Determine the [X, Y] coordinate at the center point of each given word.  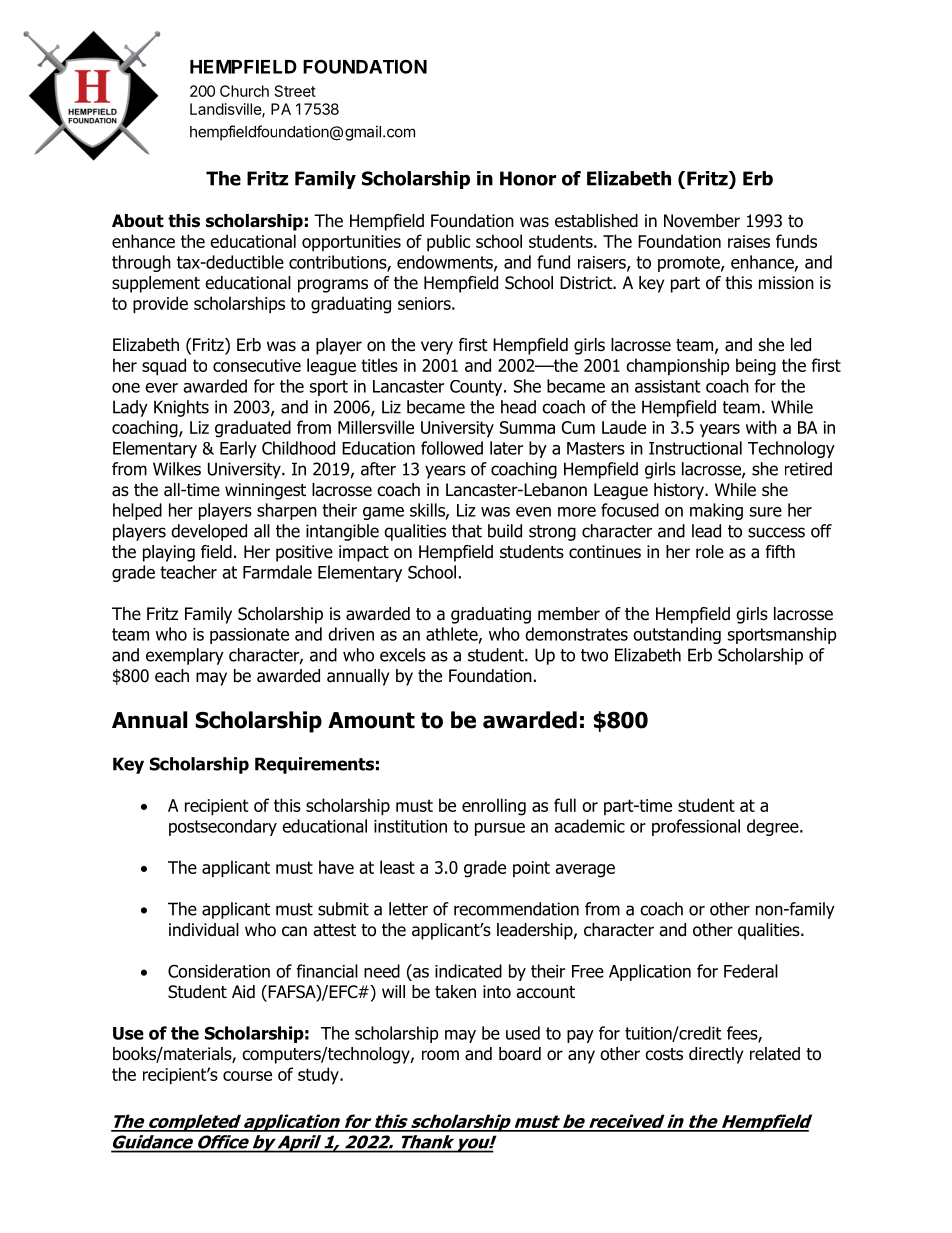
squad [164, 367]
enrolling [494, 807]
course [247, 1076]
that [467, 531]
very [437, 348]
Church [244, 91]
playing [169, 553]
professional [696, 827]
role [710, 552]
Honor [528, 178]
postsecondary [223, 827]
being [756, 367]
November [702, 221]
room [440, 1055]
